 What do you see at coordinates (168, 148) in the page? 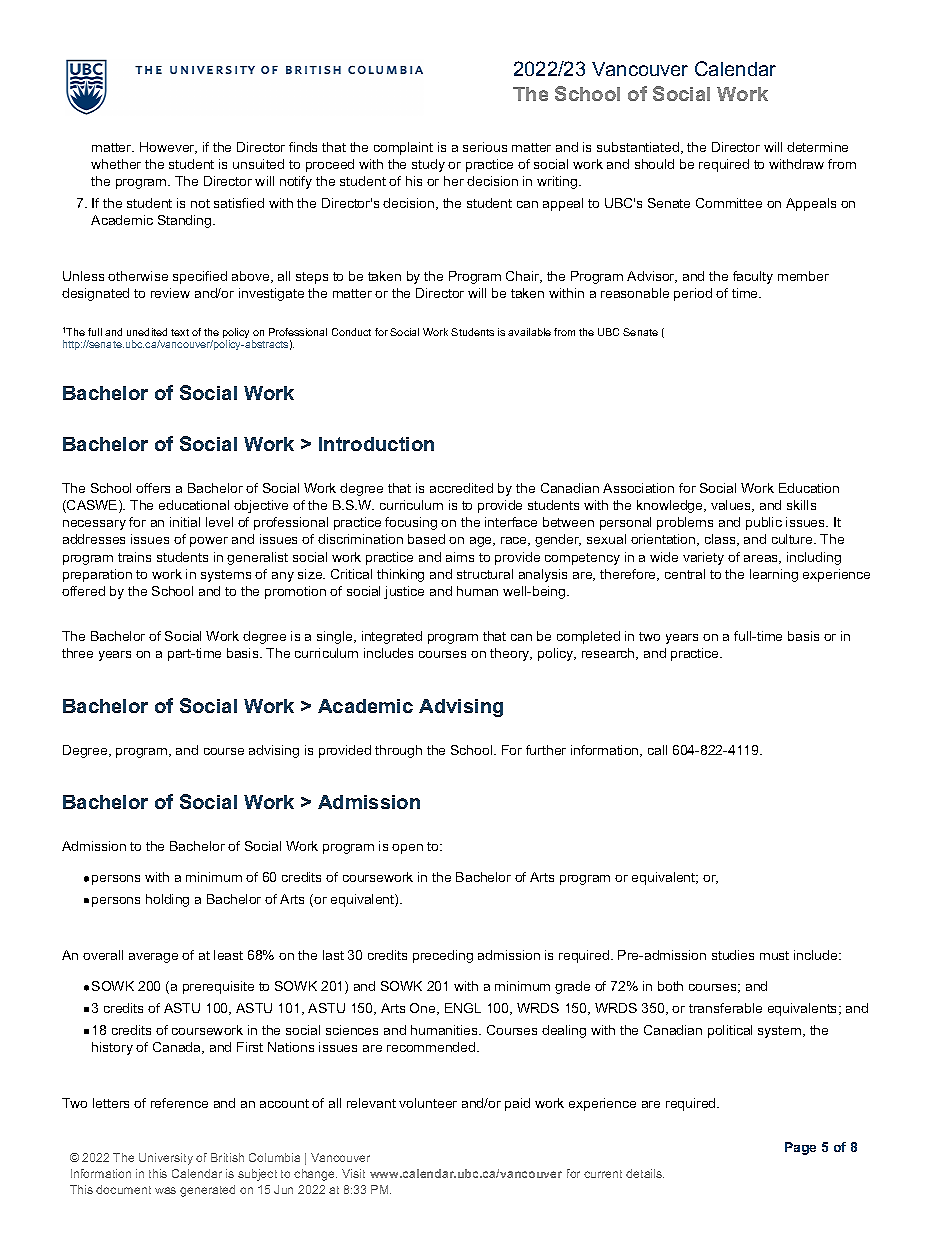
I see `However` at bounding box center [168, 148].
